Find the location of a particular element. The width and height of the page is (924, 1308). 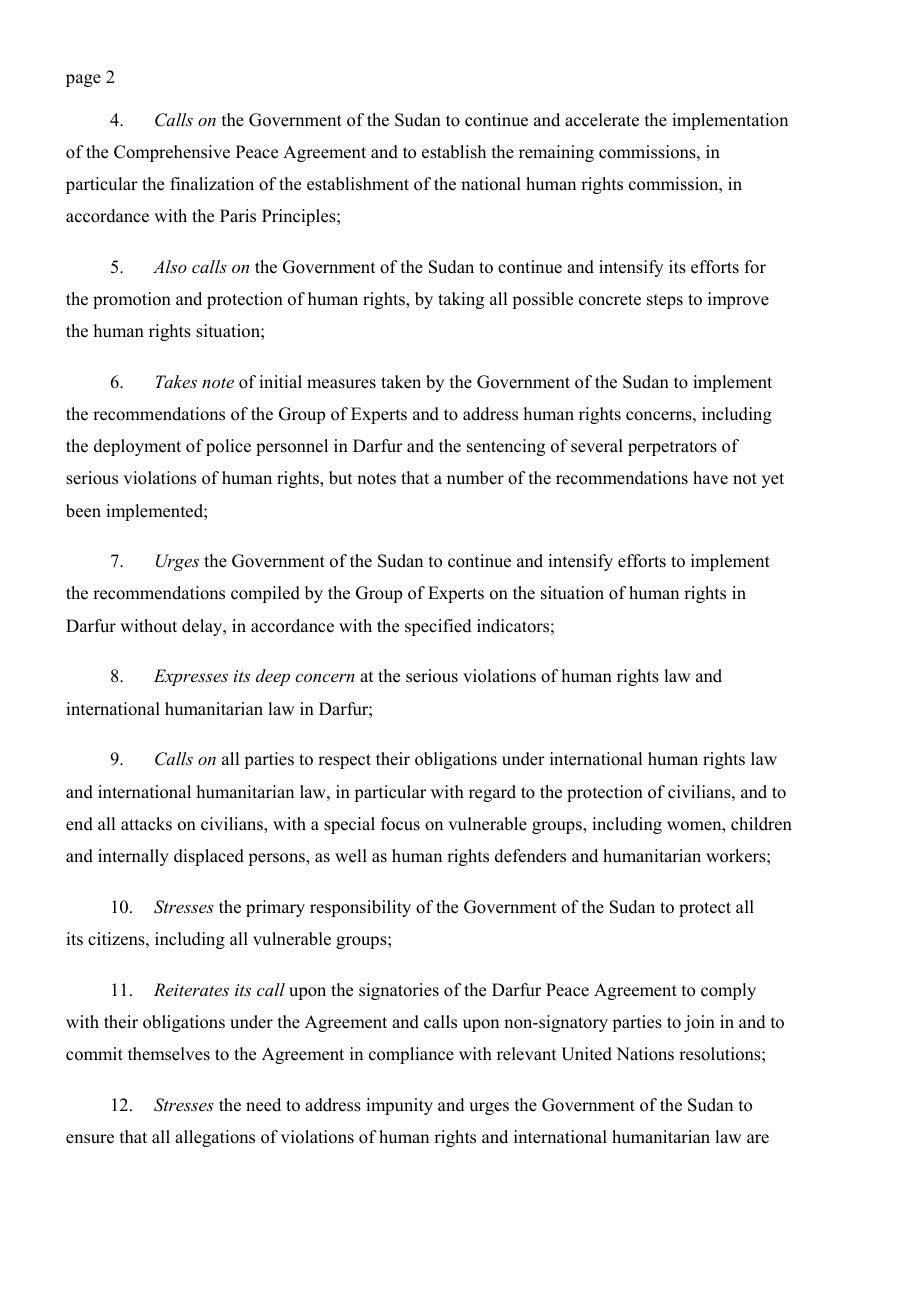

have is located at coordinates (710, 478).
